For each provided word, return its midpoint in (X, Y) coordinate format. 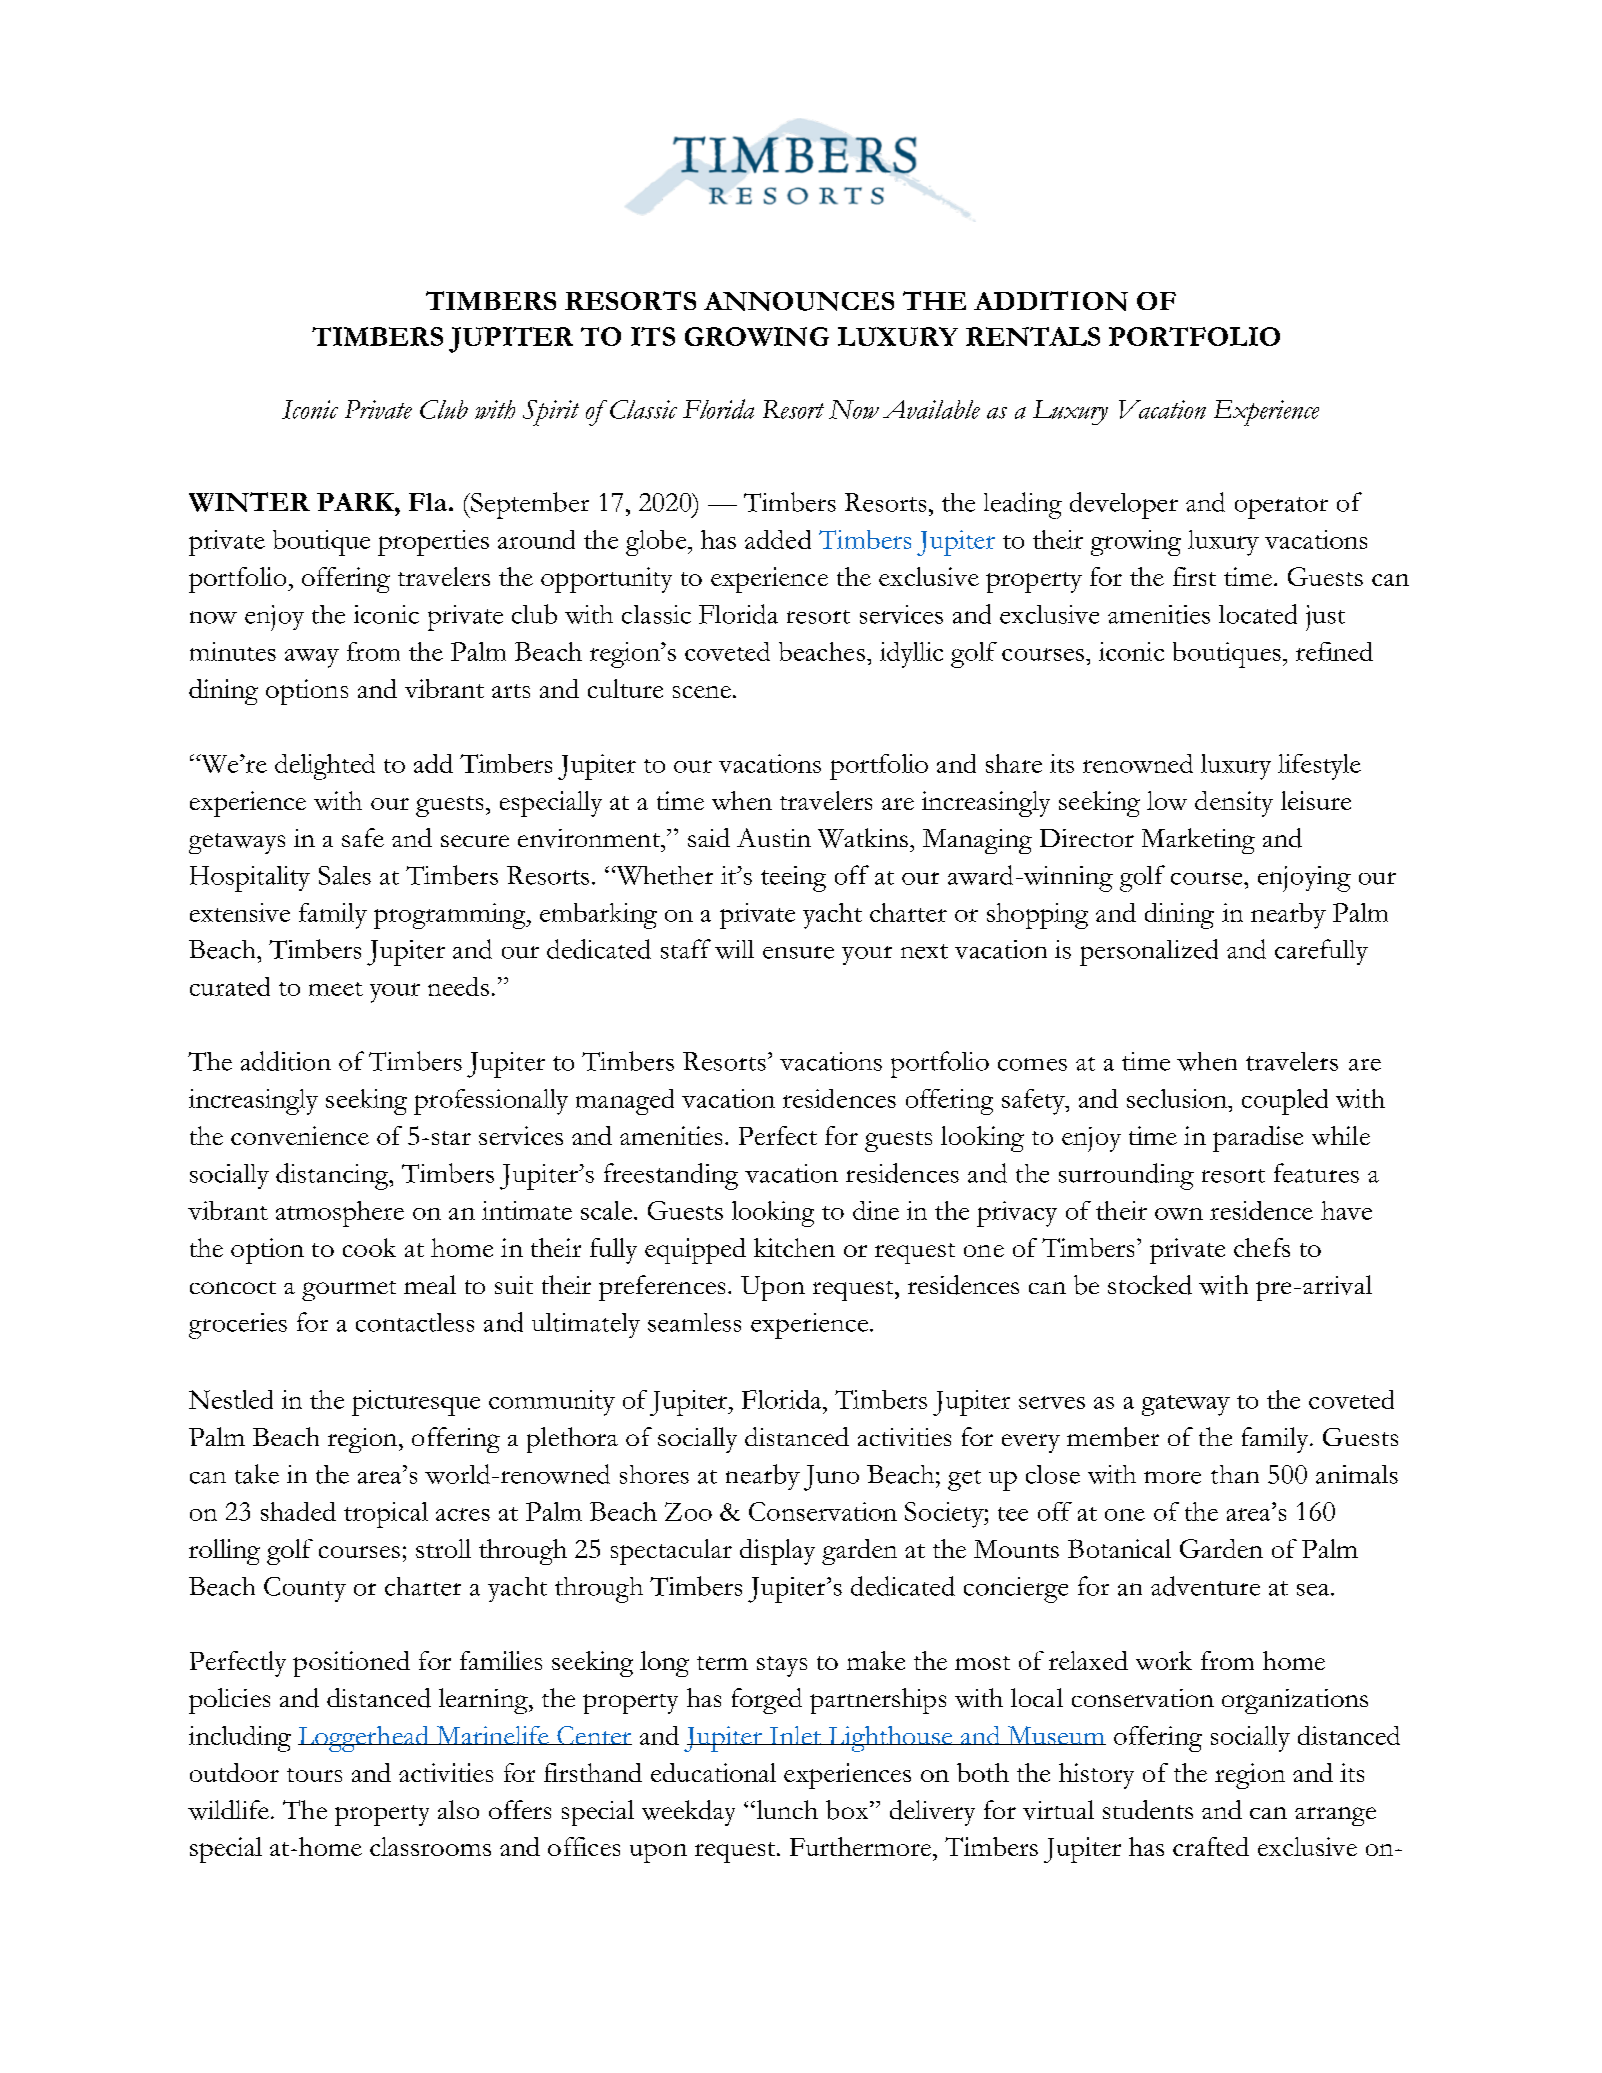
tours (314, 1775)
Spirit (551, 413)
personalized (1149, 952)
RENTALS (1033, 336)
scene (702, 692)
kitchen (794, 1247)
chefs (1262, 1247)
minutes (233, 651)
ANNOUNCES (799, 301)
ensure (798, 952)
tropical (386, 1515)
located (1258, 614)
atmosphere (340, 1214)
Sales (345, 875)
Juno (831, 1478)
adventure (1205, 1586)
